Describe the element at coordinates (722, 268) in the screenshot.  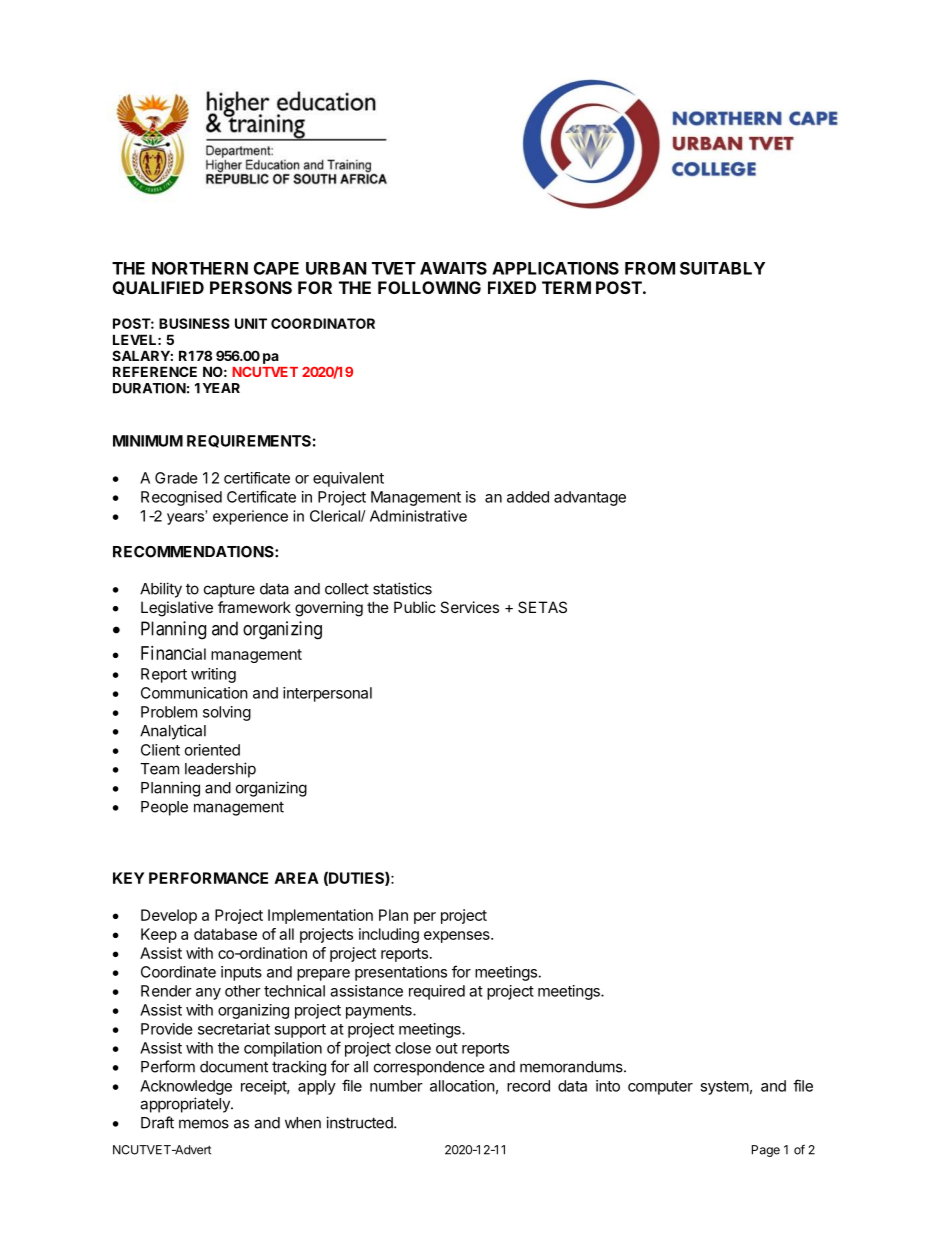
I see `SUITABLY` at that location.
